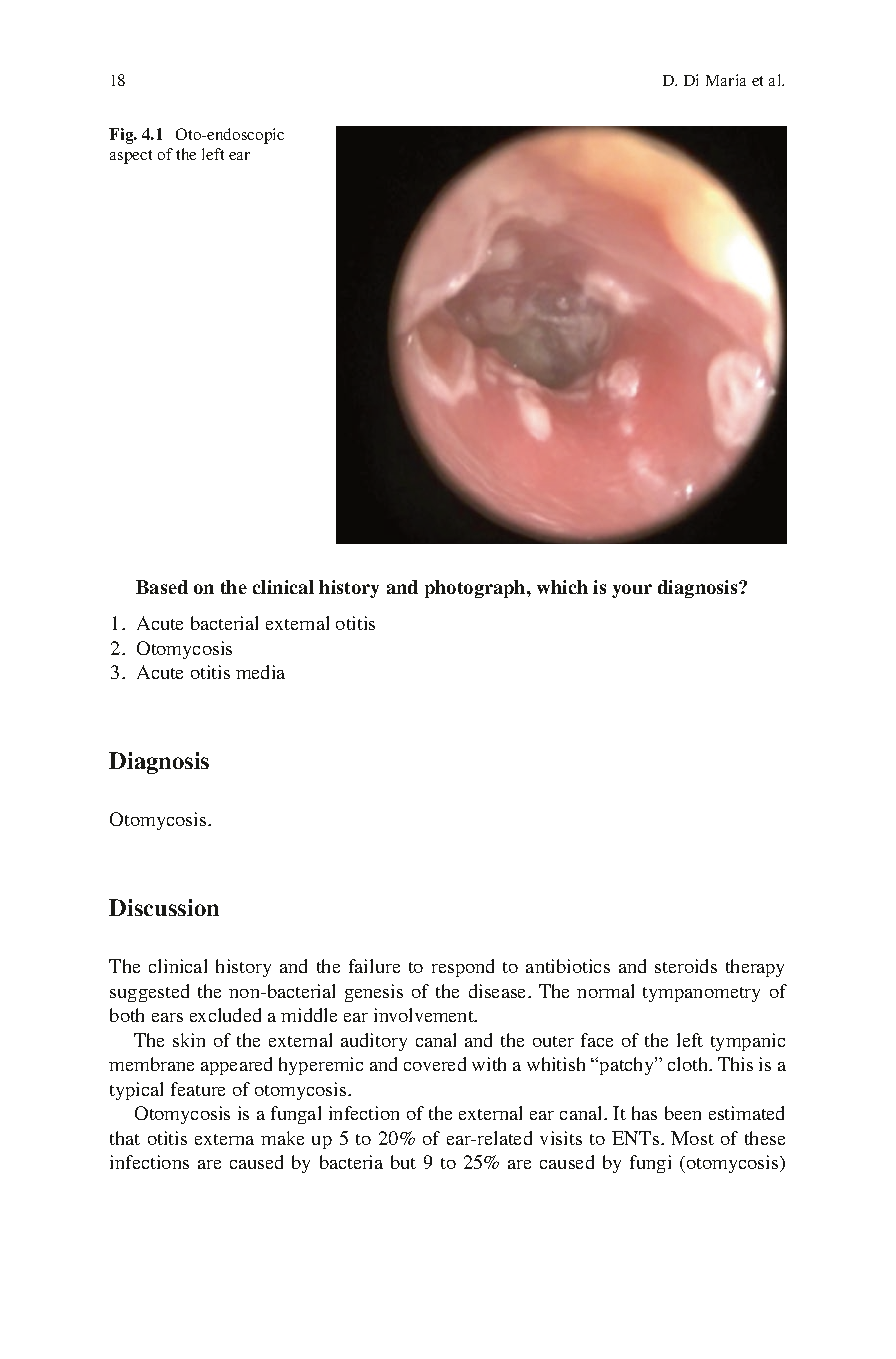 The height and width of the image is (1359, 896). Describe the element at coordinates (686, 966) in the image. I see `steroids` at that location.
